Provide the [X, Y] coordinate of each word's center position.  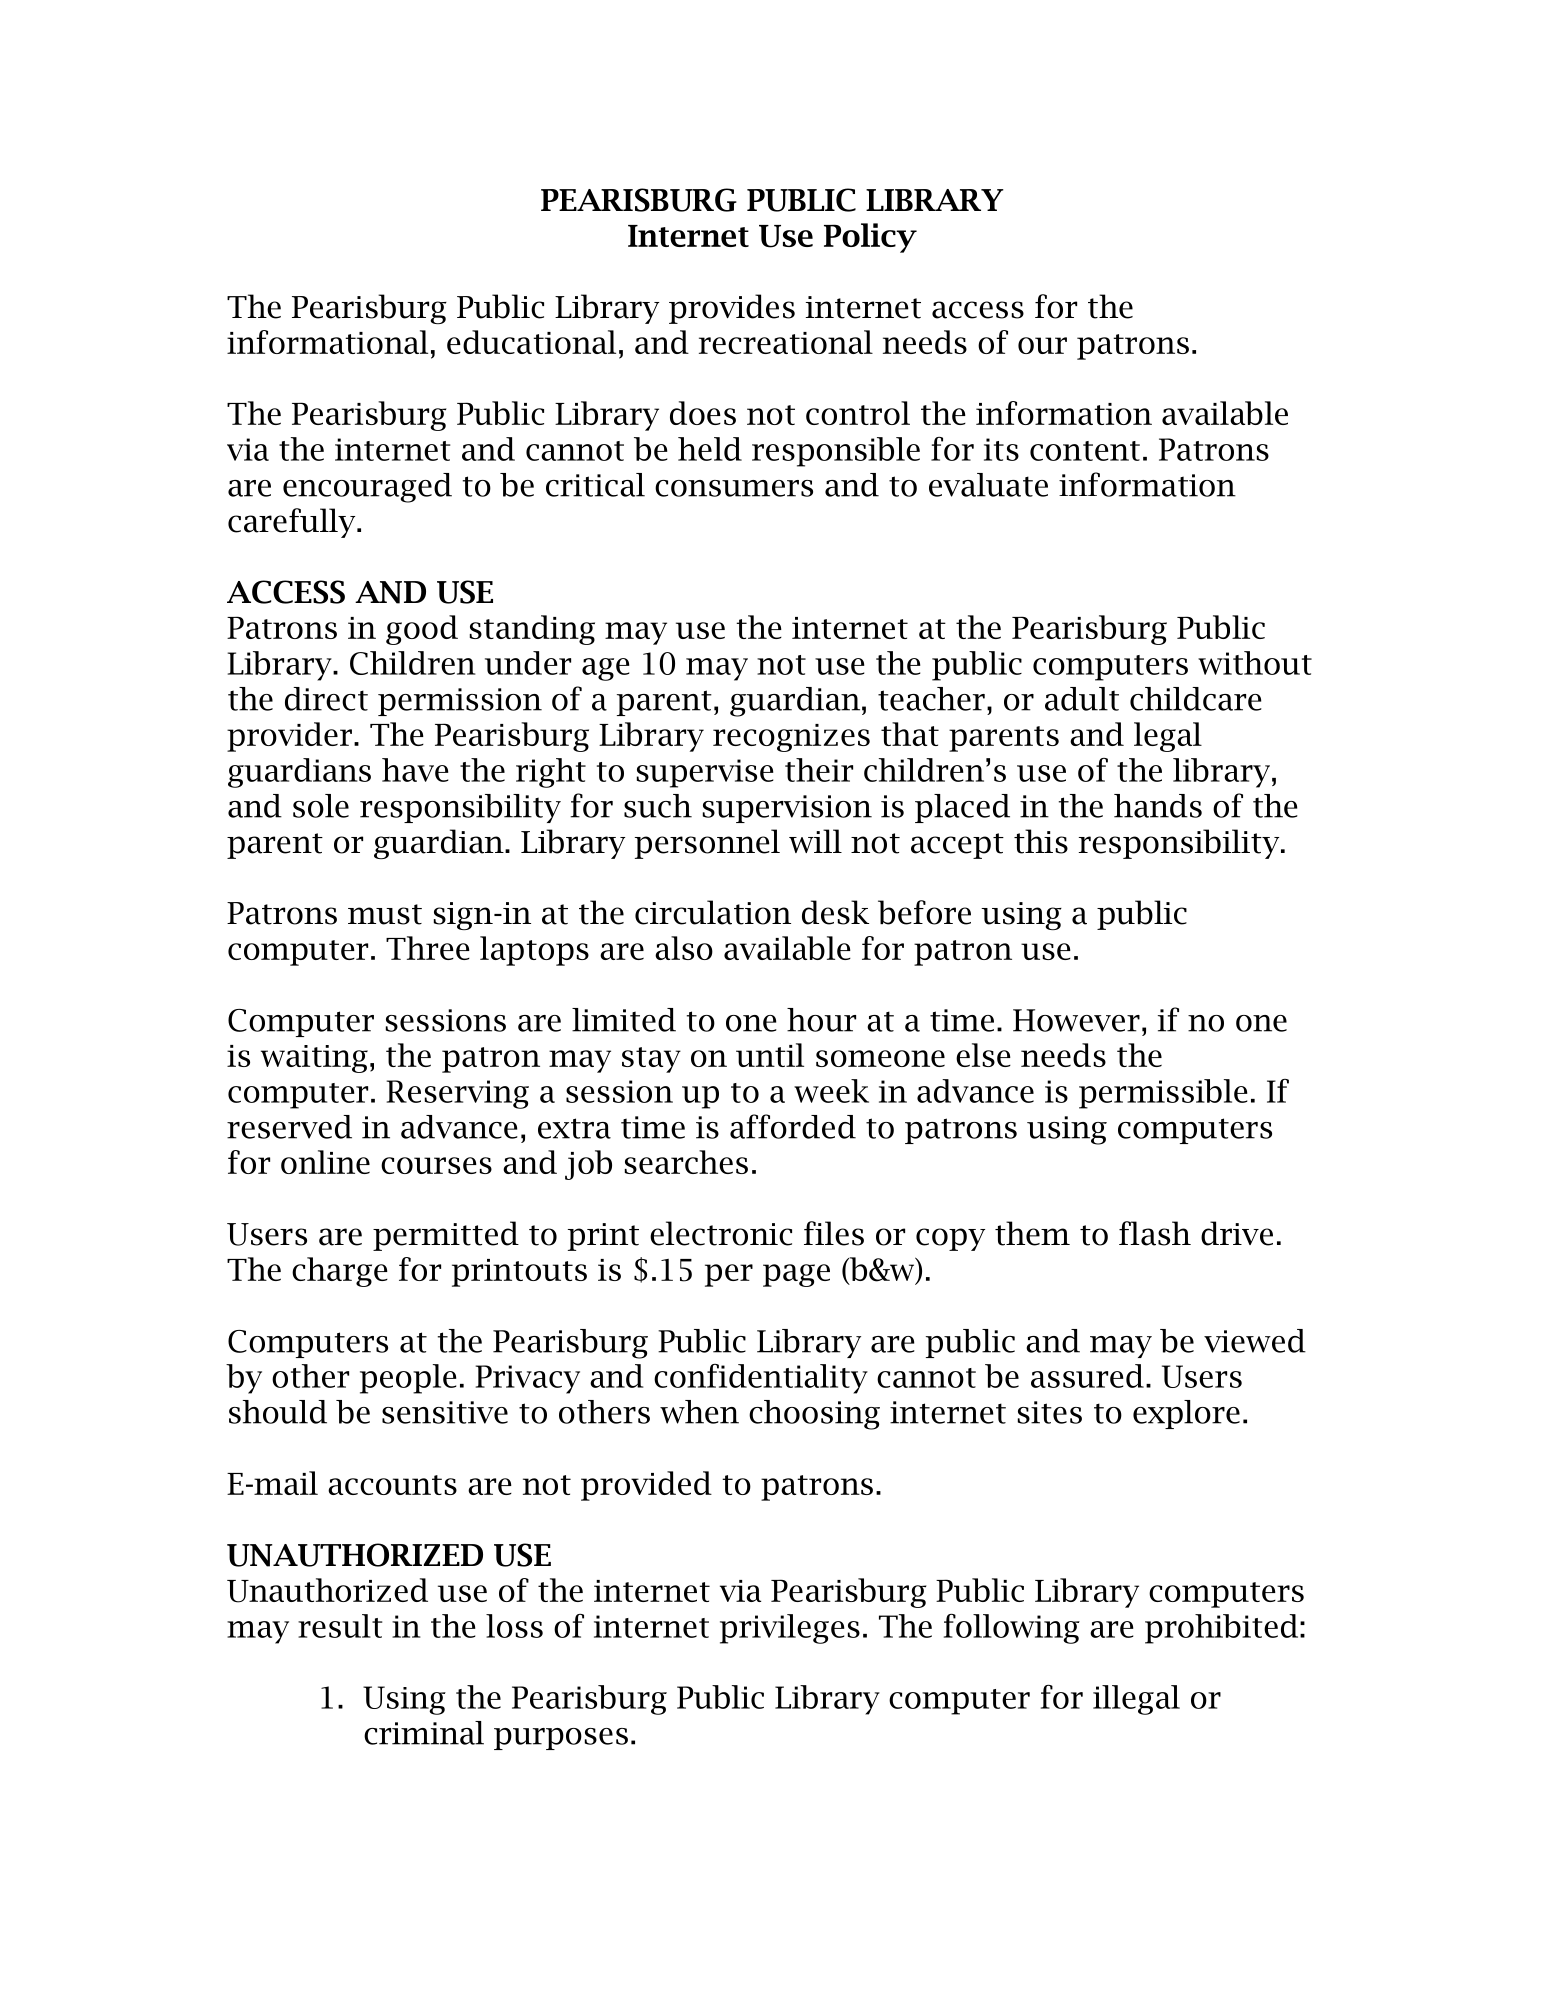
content [1085, 451]
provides [732, 309]
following [1012, 1629]
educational [531, 342]
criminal [424, 1733]
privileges [790, 1629]
